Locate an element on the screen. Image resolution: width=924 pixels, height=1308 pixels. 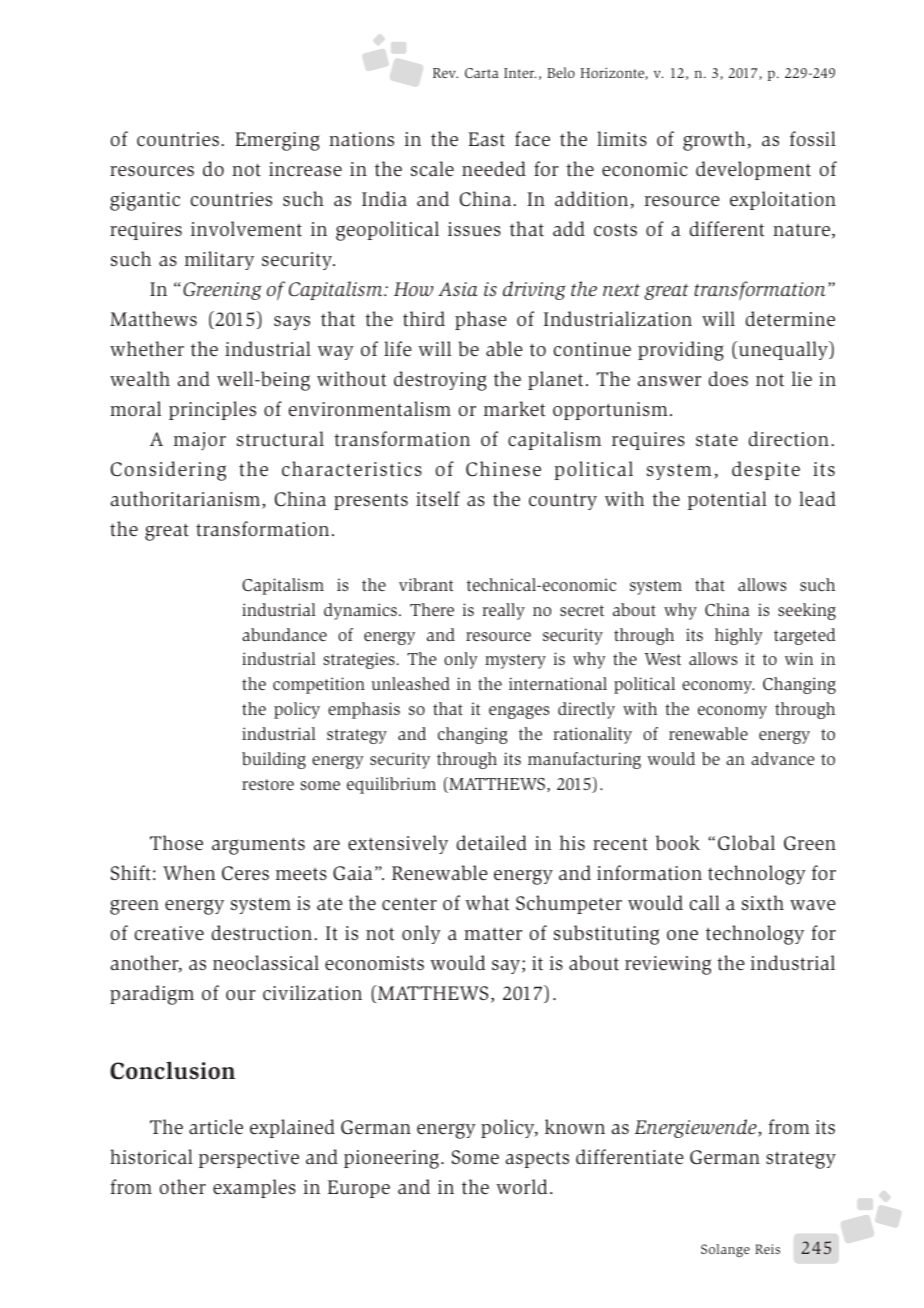
East is located at coordinates (486, 139).
